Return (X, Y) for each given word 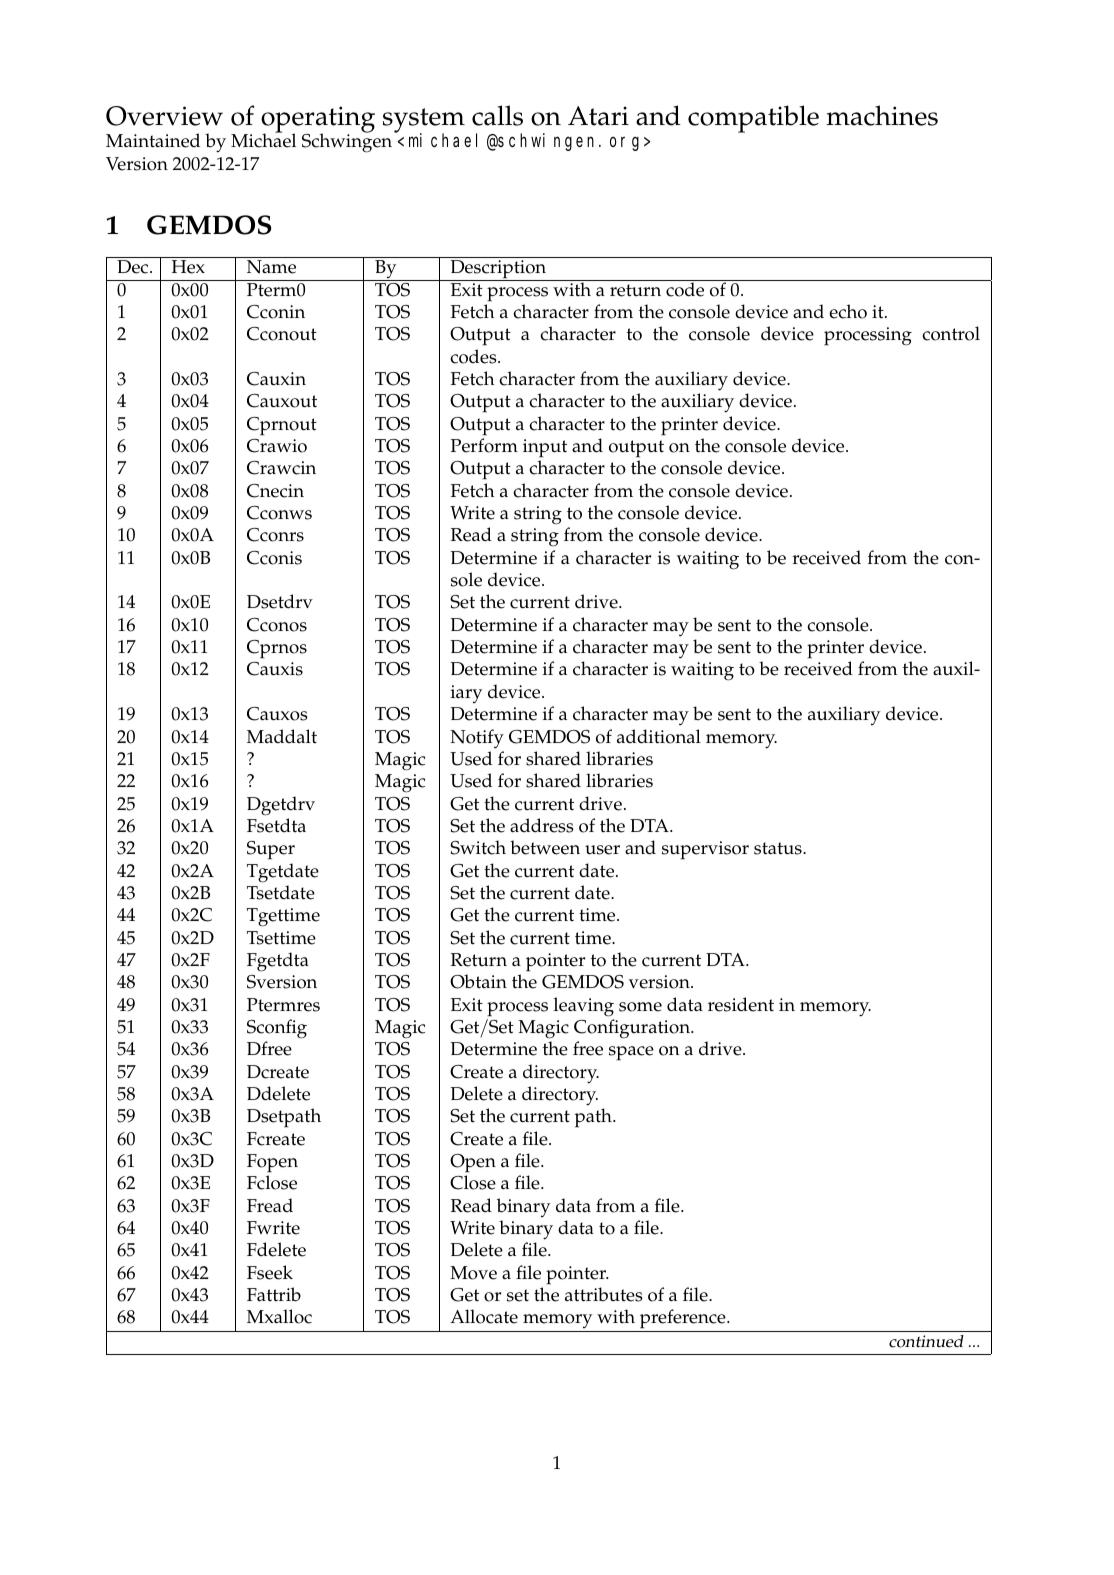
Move (473, 1273)
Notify (477, 738)
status (779, 848)
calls (497, 115)
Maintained (153, 140)
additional (659, 736)
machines (882, 115)
